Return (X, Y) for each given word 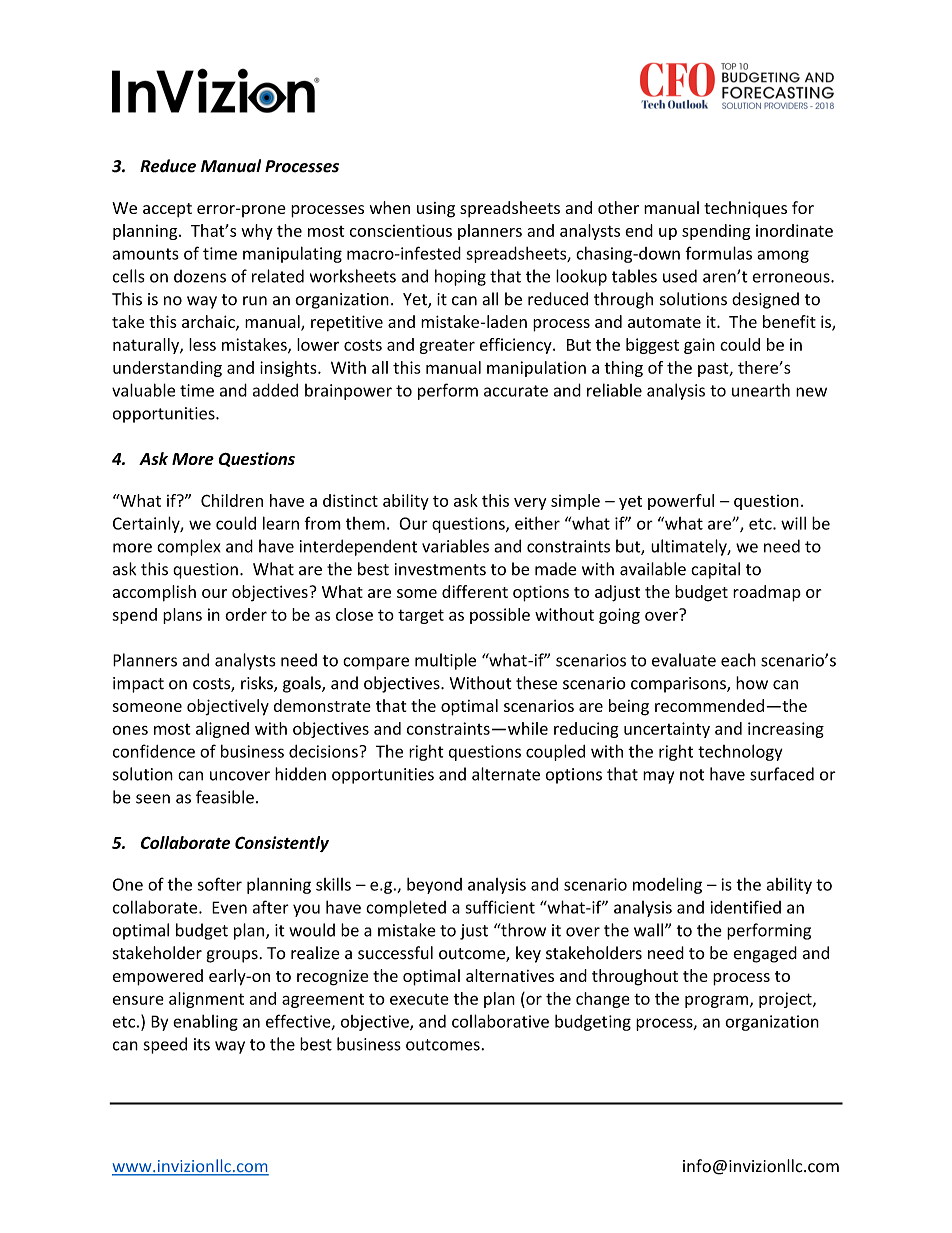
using (436, 210)
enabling (205, 1023)
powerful (681, 502)
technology (740, 752)
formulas (718, 253)
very (530, 504)
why (257, 232)
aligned (222, 730)
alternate (506, 774)
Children (232, 500)
